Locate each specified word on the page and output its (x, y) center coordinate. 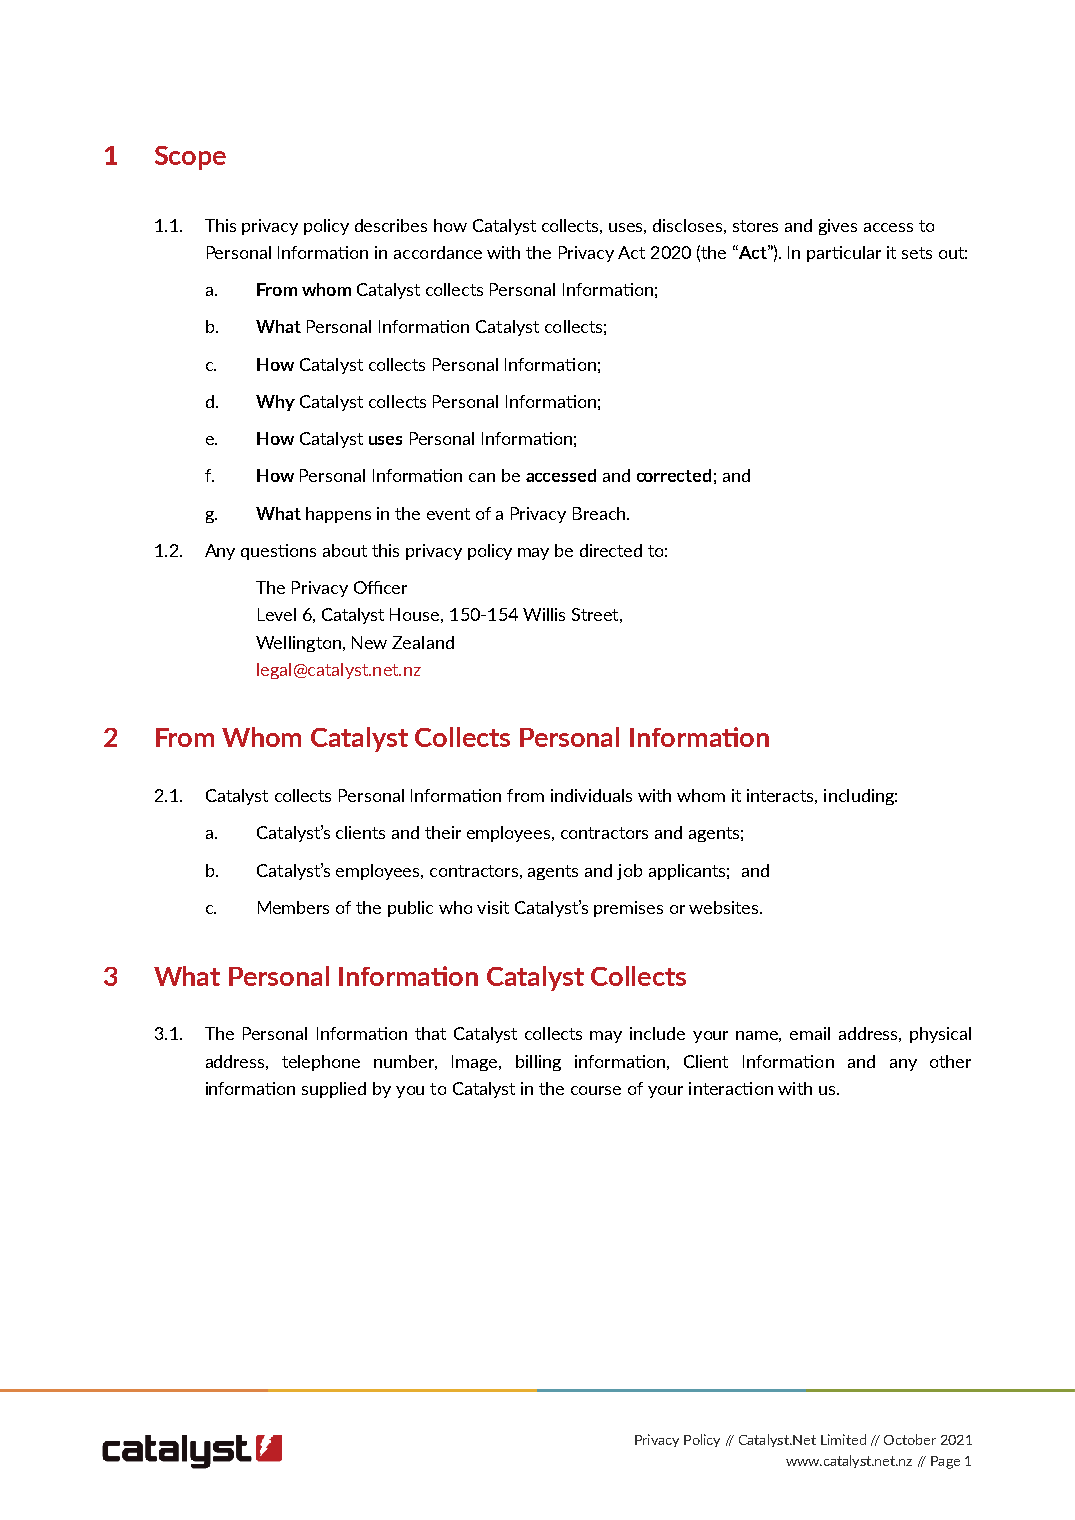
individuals (591, 795)
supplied (334, 1090)
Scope (190, 158)
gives (838, 227)
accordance (438, 252)
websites (725, 907)
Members (293, 907)
